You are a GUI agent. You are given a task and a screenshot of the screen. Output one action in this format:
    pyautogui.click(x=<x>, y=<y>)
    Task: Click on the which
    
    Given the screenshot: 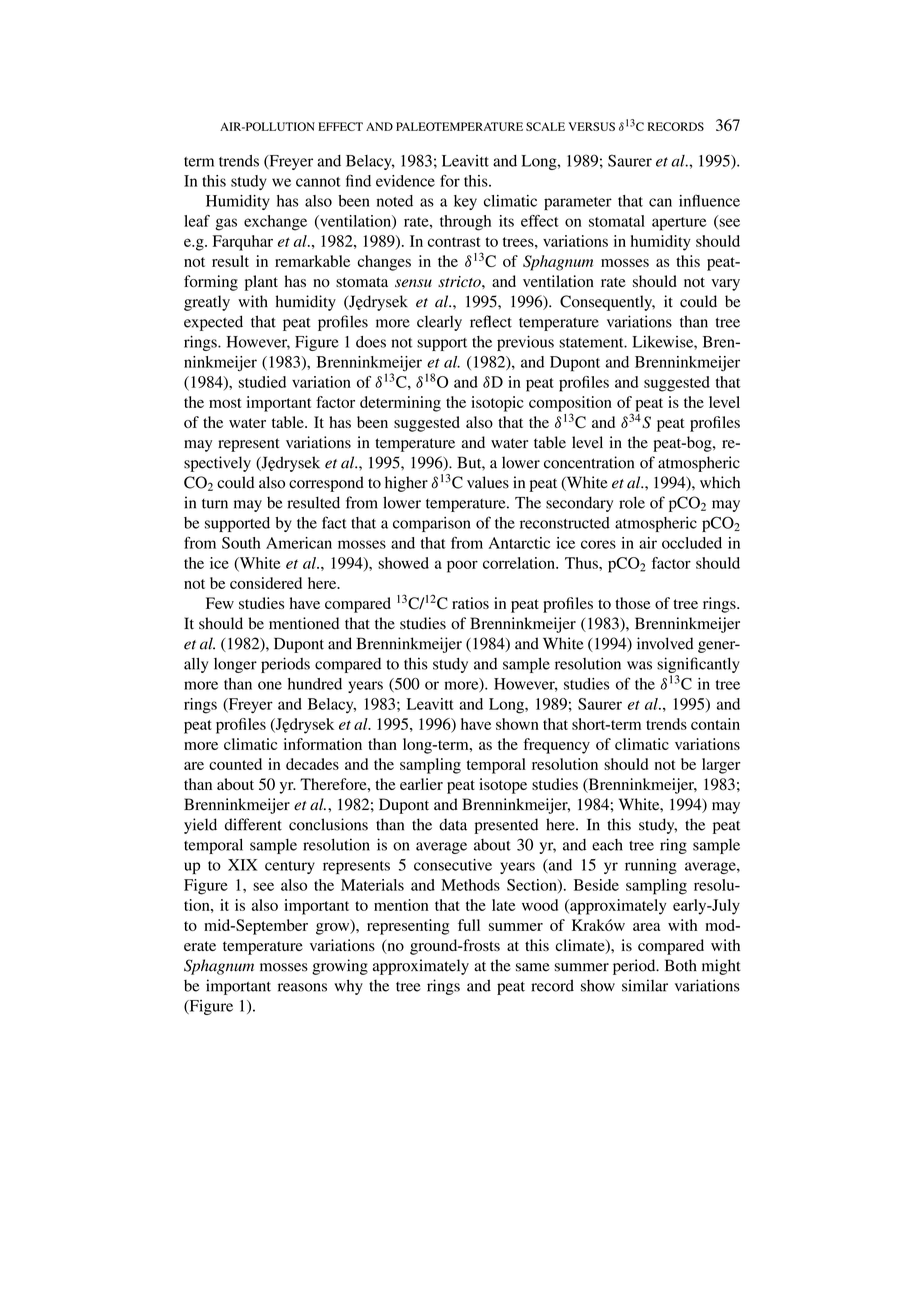 What is the action you would take?
    pyautogui.click(x=720, y=482)
